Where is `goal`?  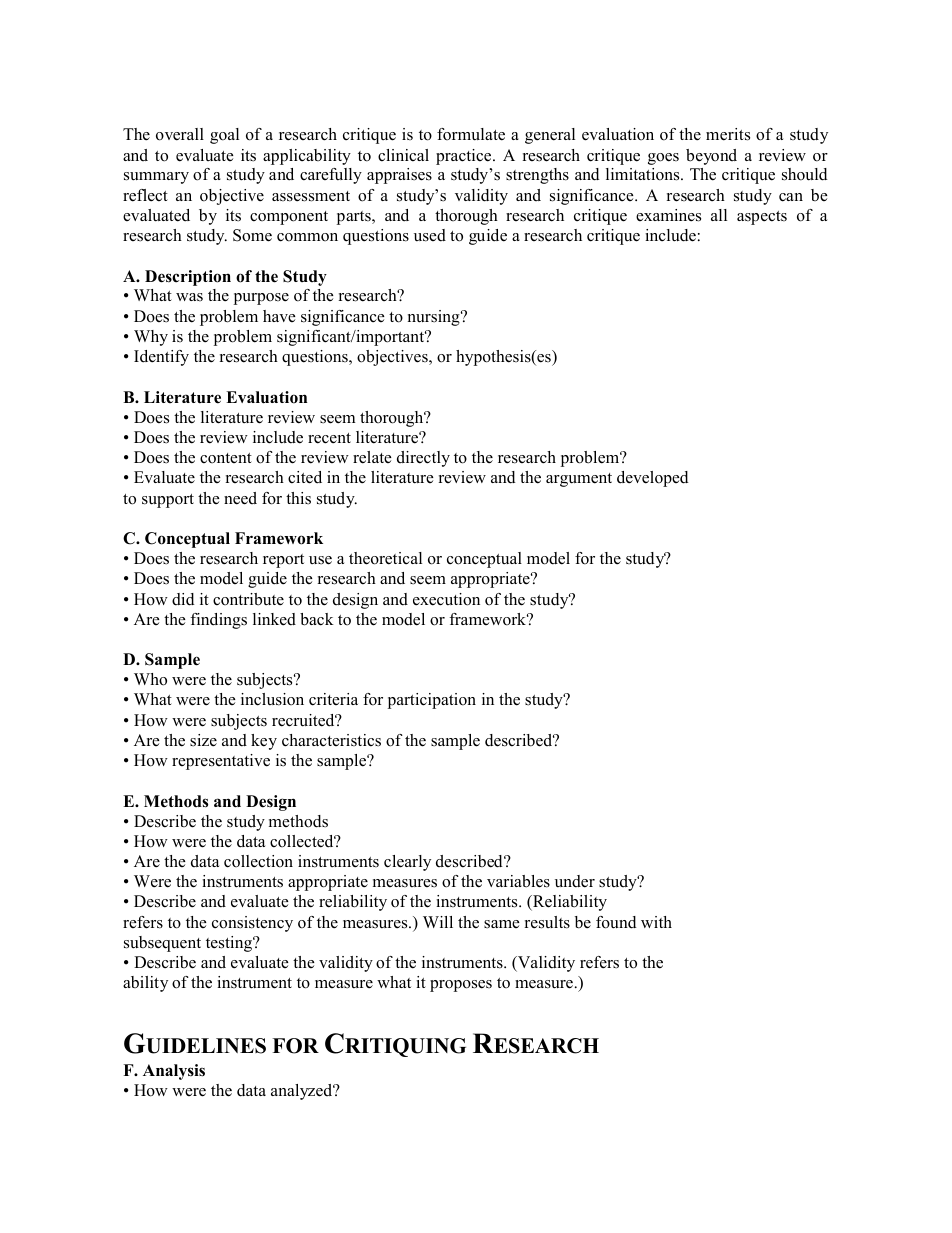 goal is located at coordinates (224, 136).
